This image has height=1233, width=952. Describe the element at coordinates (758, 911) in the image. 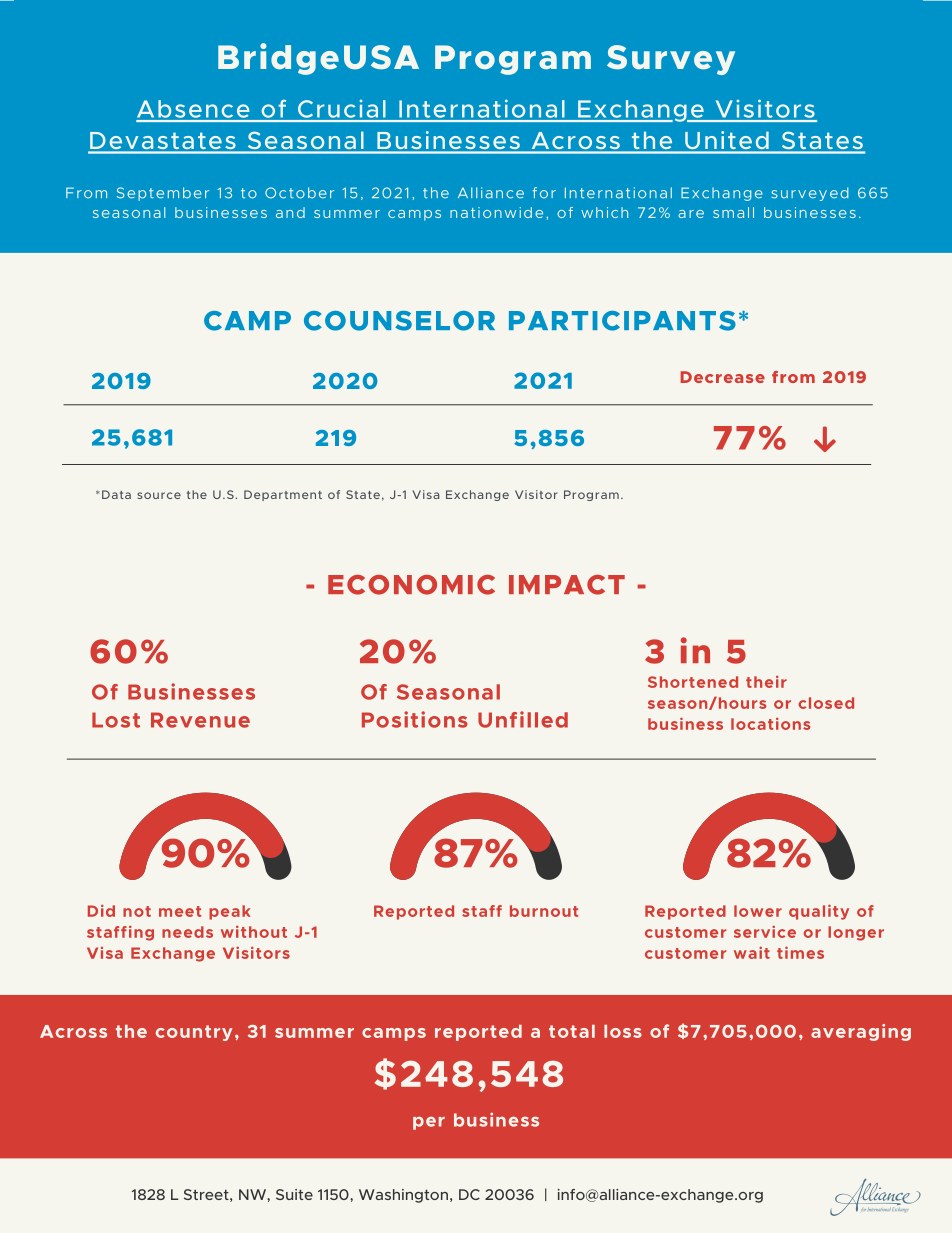

I see `lower` at that location.
